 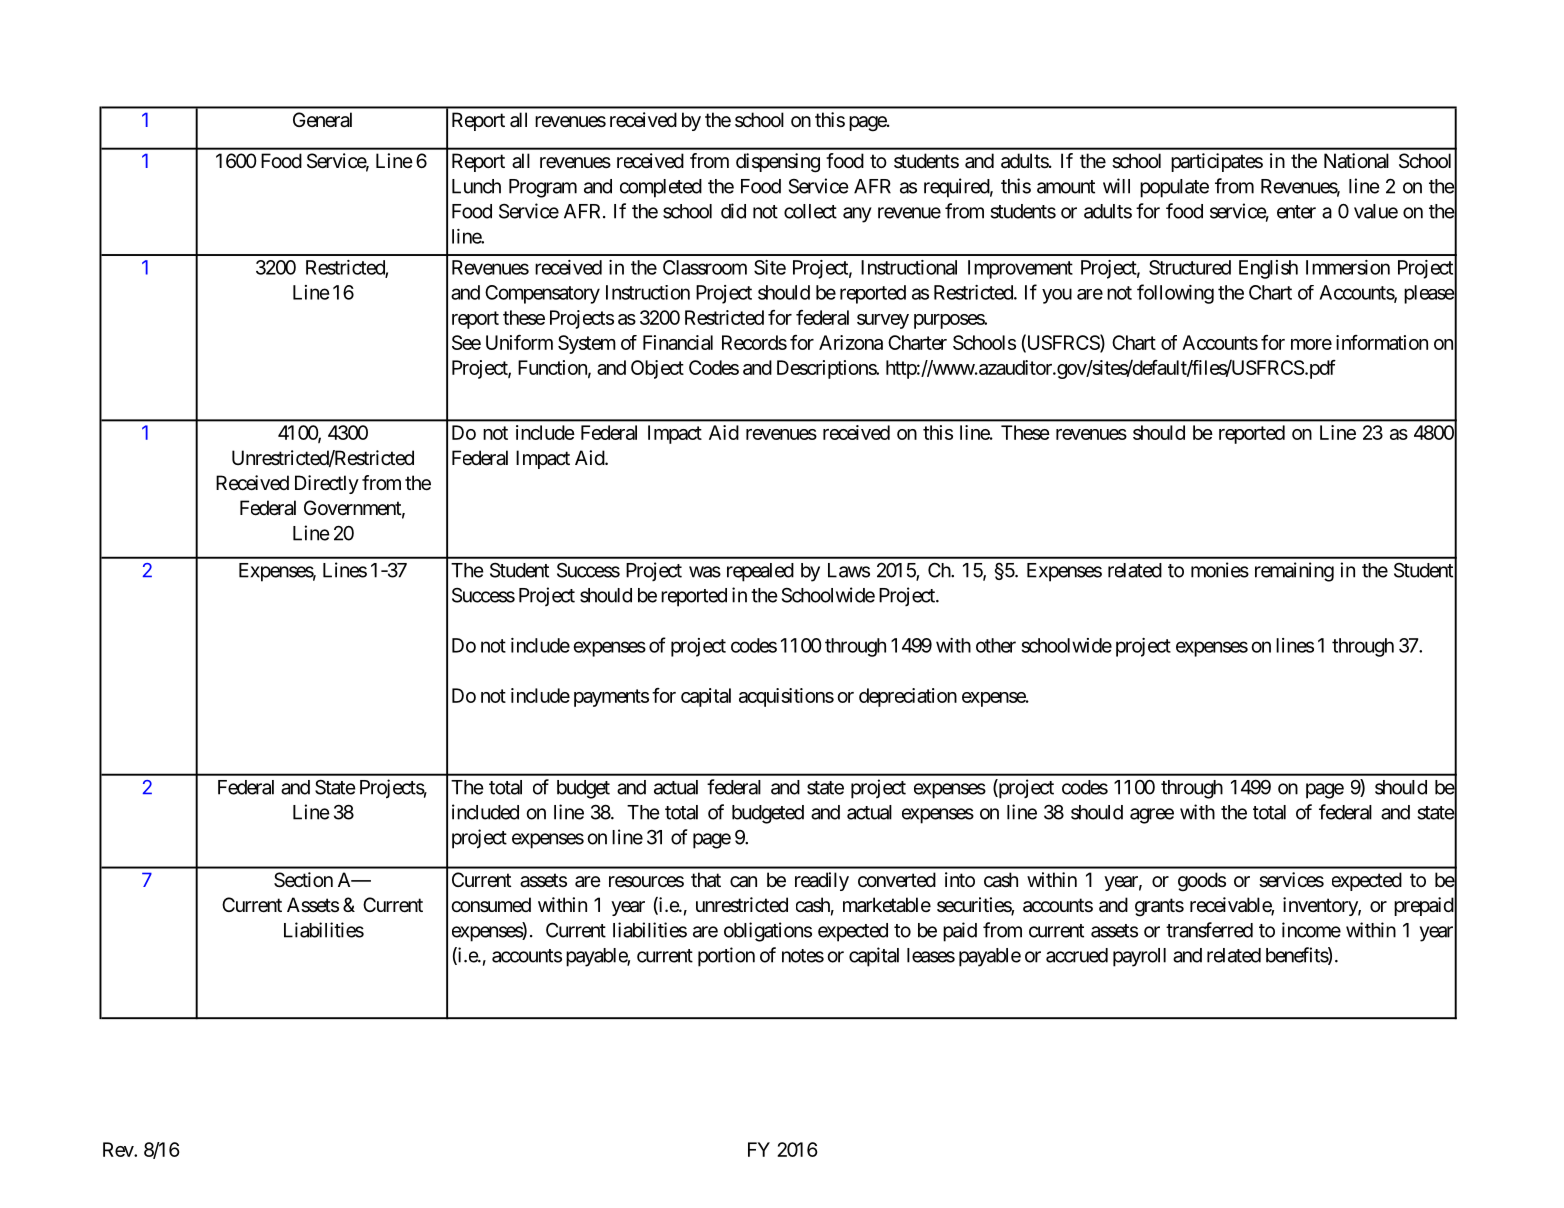 What do you see at coordinates (1356, 161) in the document?
I see `National` at bounding box center [1356, 161].
